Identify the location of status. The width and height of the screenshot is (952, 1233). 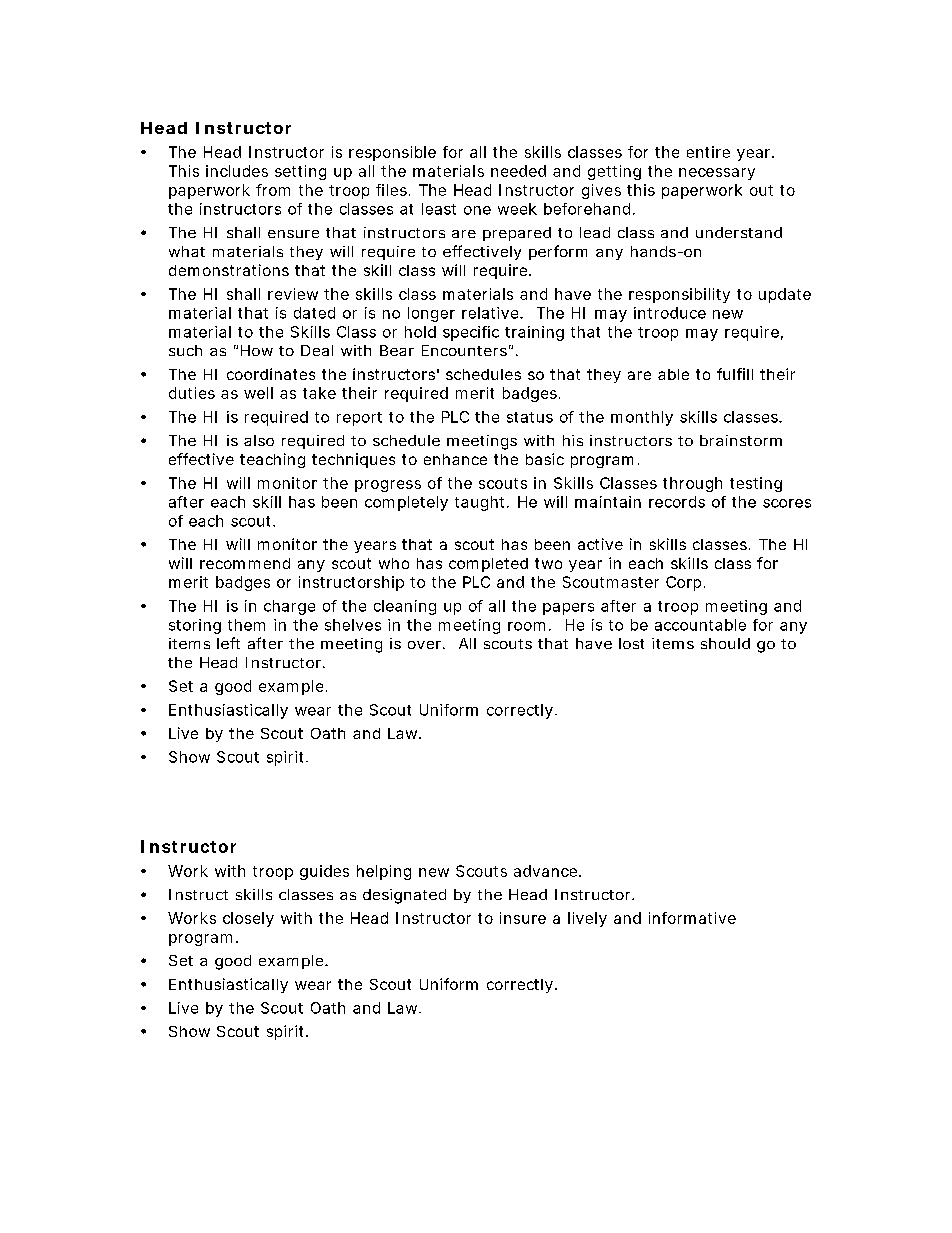
(530, 417).
